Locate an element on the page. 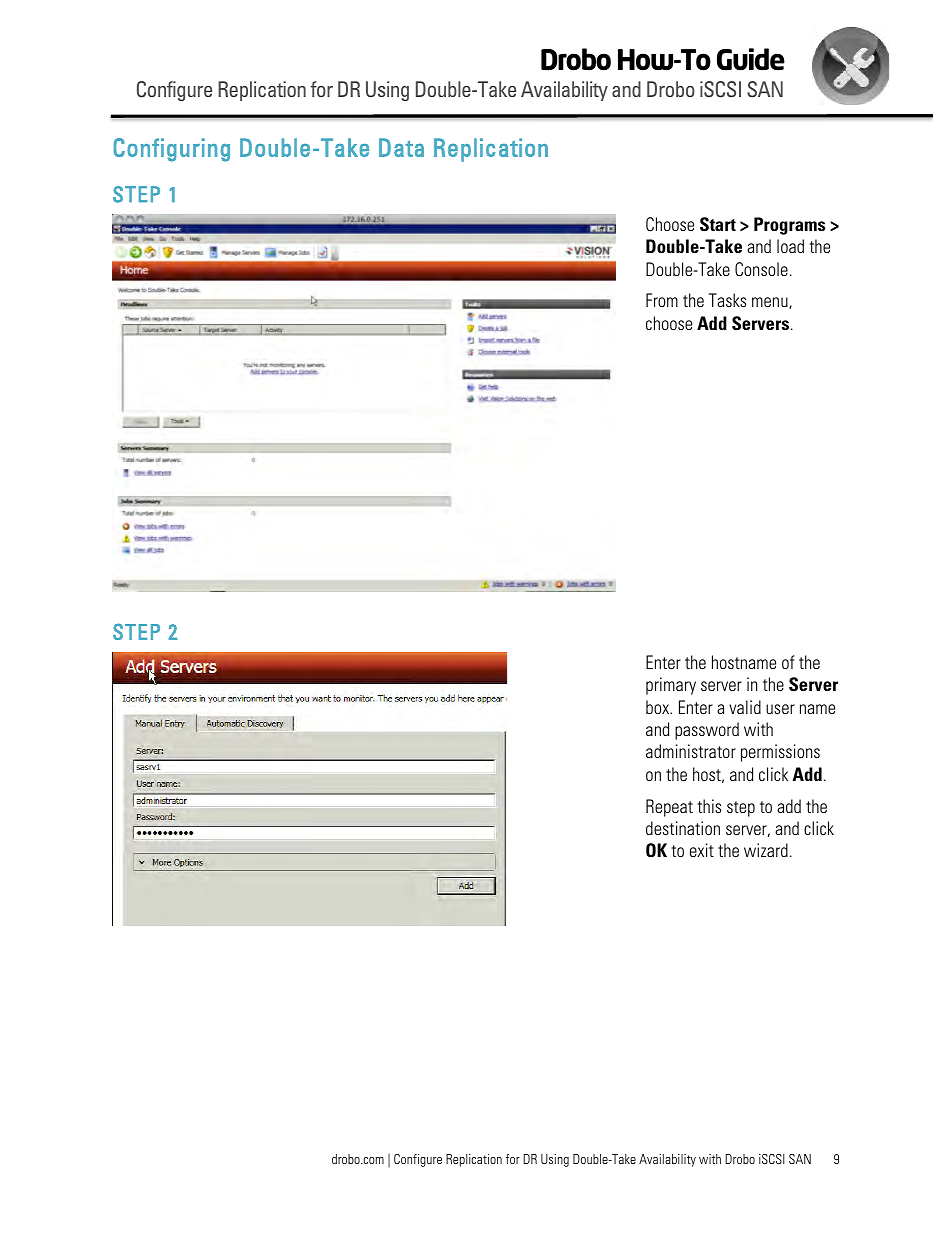 This page has height=1233, width=952. Tasks is located at coordinates (727, 300).
